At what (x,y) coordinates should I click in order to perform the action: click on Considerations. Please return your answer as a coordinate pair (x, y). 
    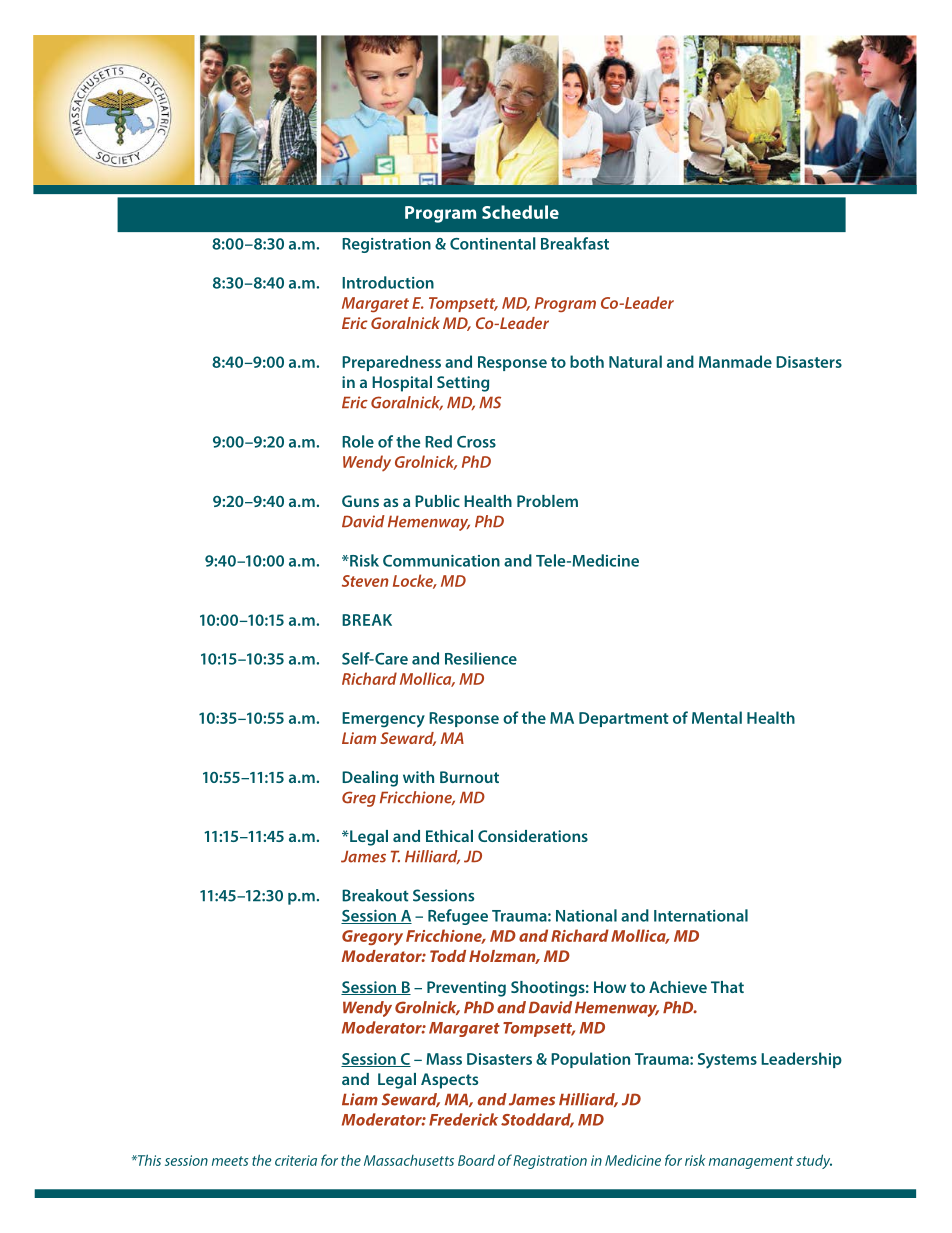
    Looking at the image, I should click on (533, 836).
